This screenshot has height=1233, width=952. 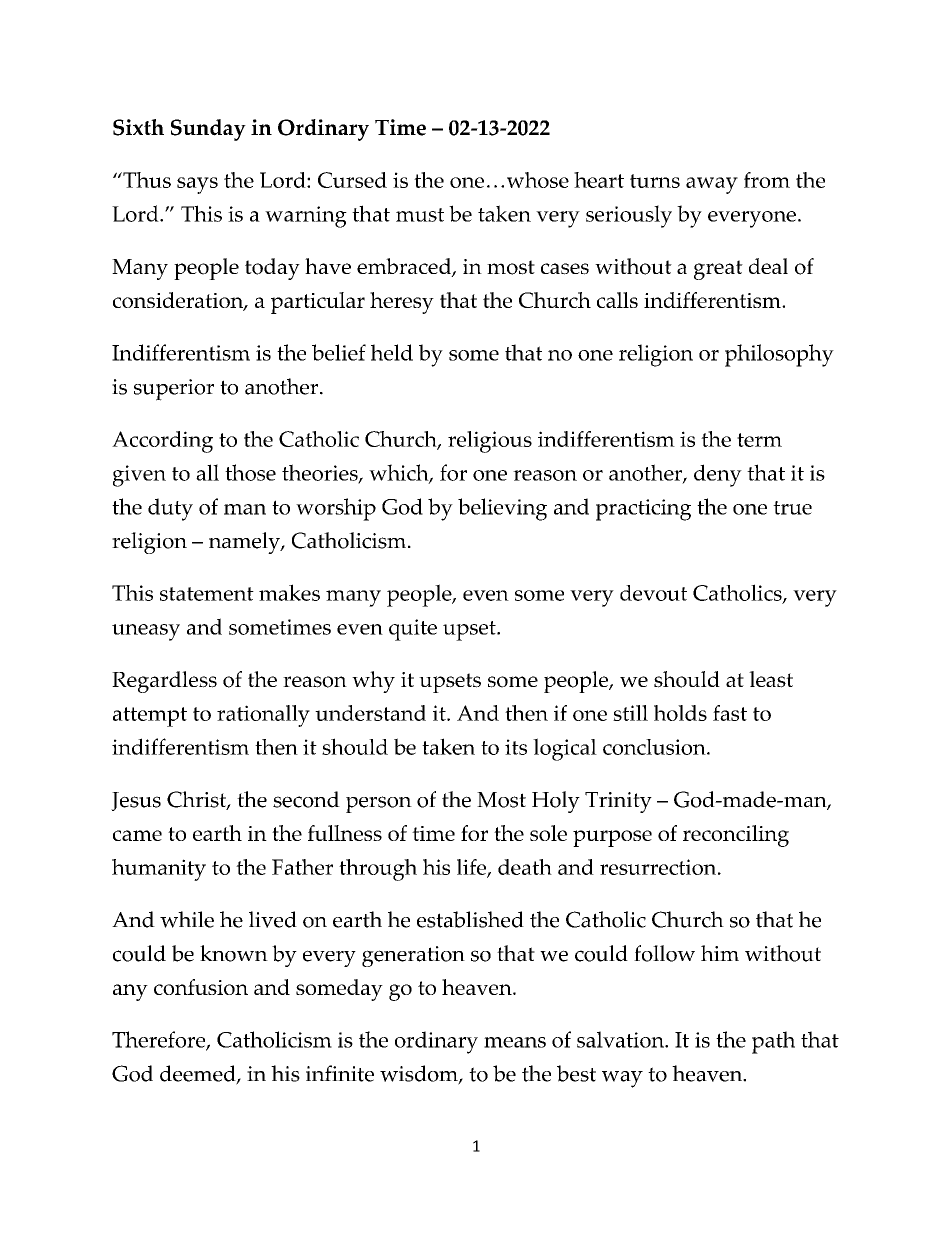 I want to click on reconciling, so click(x=736, y=836).
